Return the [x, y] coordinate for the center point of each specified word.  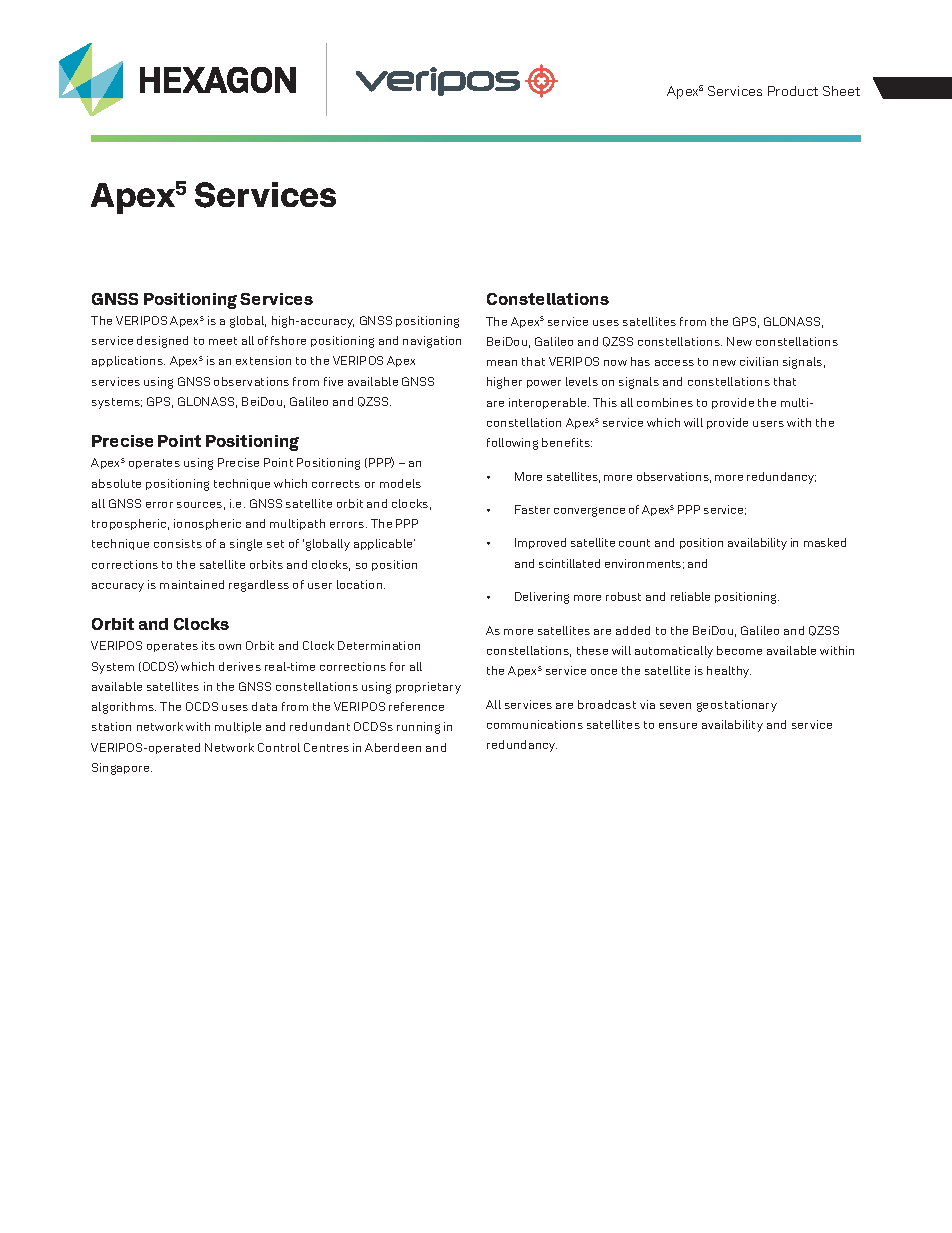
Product [793, 91]
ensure [678, 726]
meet [223, 341]
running [418, 728]
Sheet [841, 91]
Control [279, 747]
